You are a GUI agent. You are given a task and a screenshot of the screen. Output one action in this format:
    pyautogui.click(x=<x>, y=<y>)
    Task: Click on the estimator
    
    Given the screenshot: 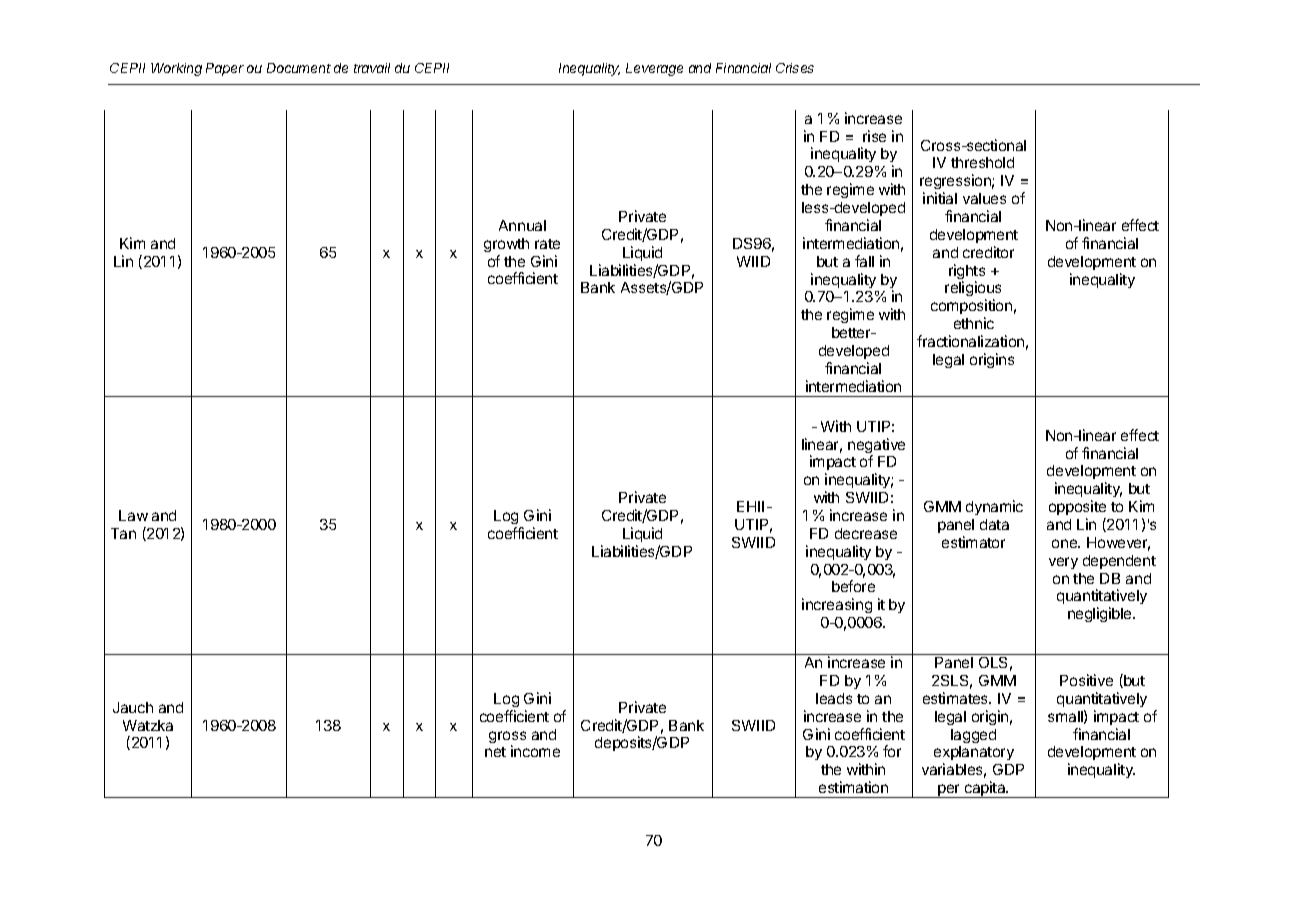 What is the action you would take?
    pyautogui.click(x=973, y=542)
